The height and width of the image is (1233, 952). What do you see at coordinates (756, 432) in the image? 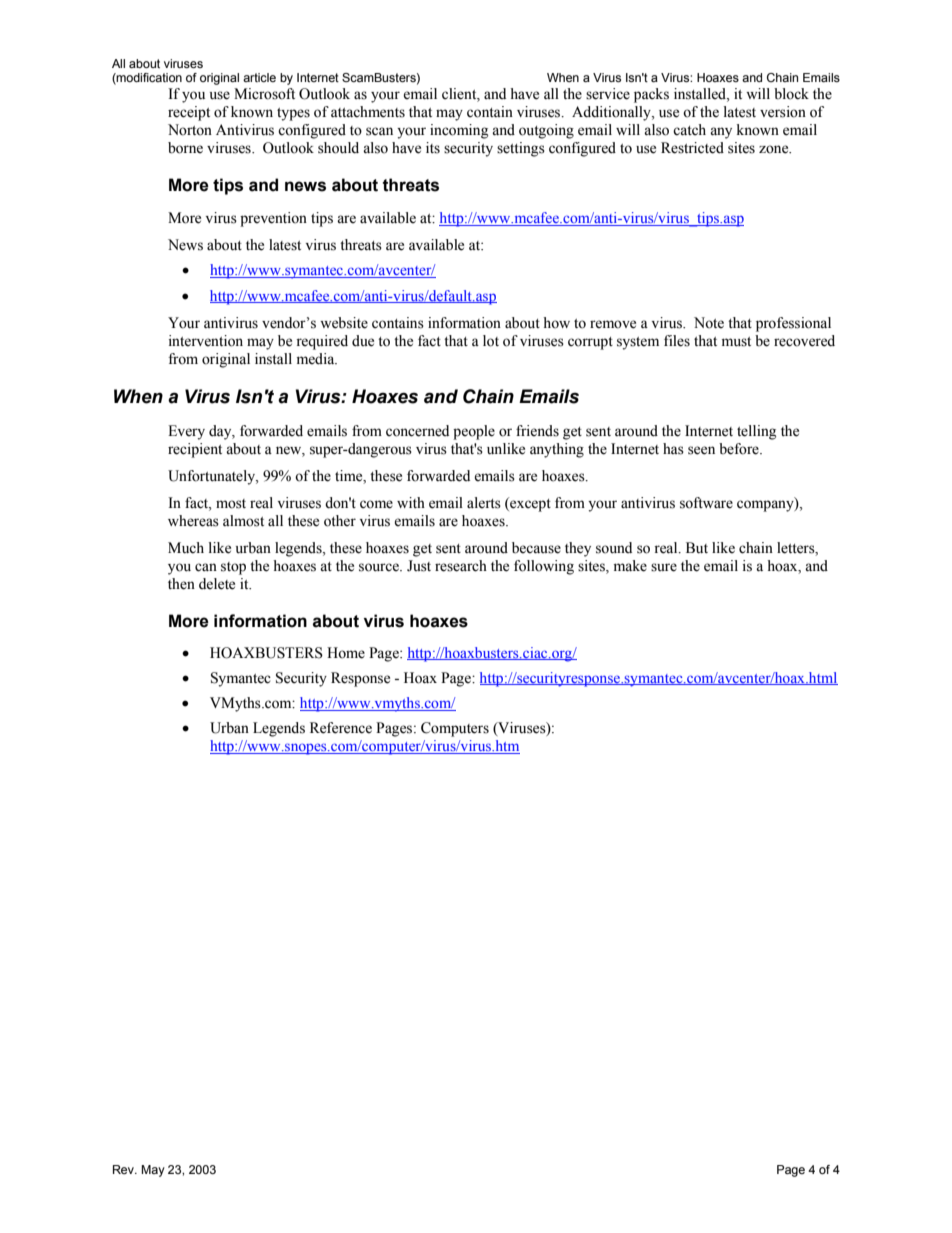
I see `telling` at bounding box center [756, 432].
